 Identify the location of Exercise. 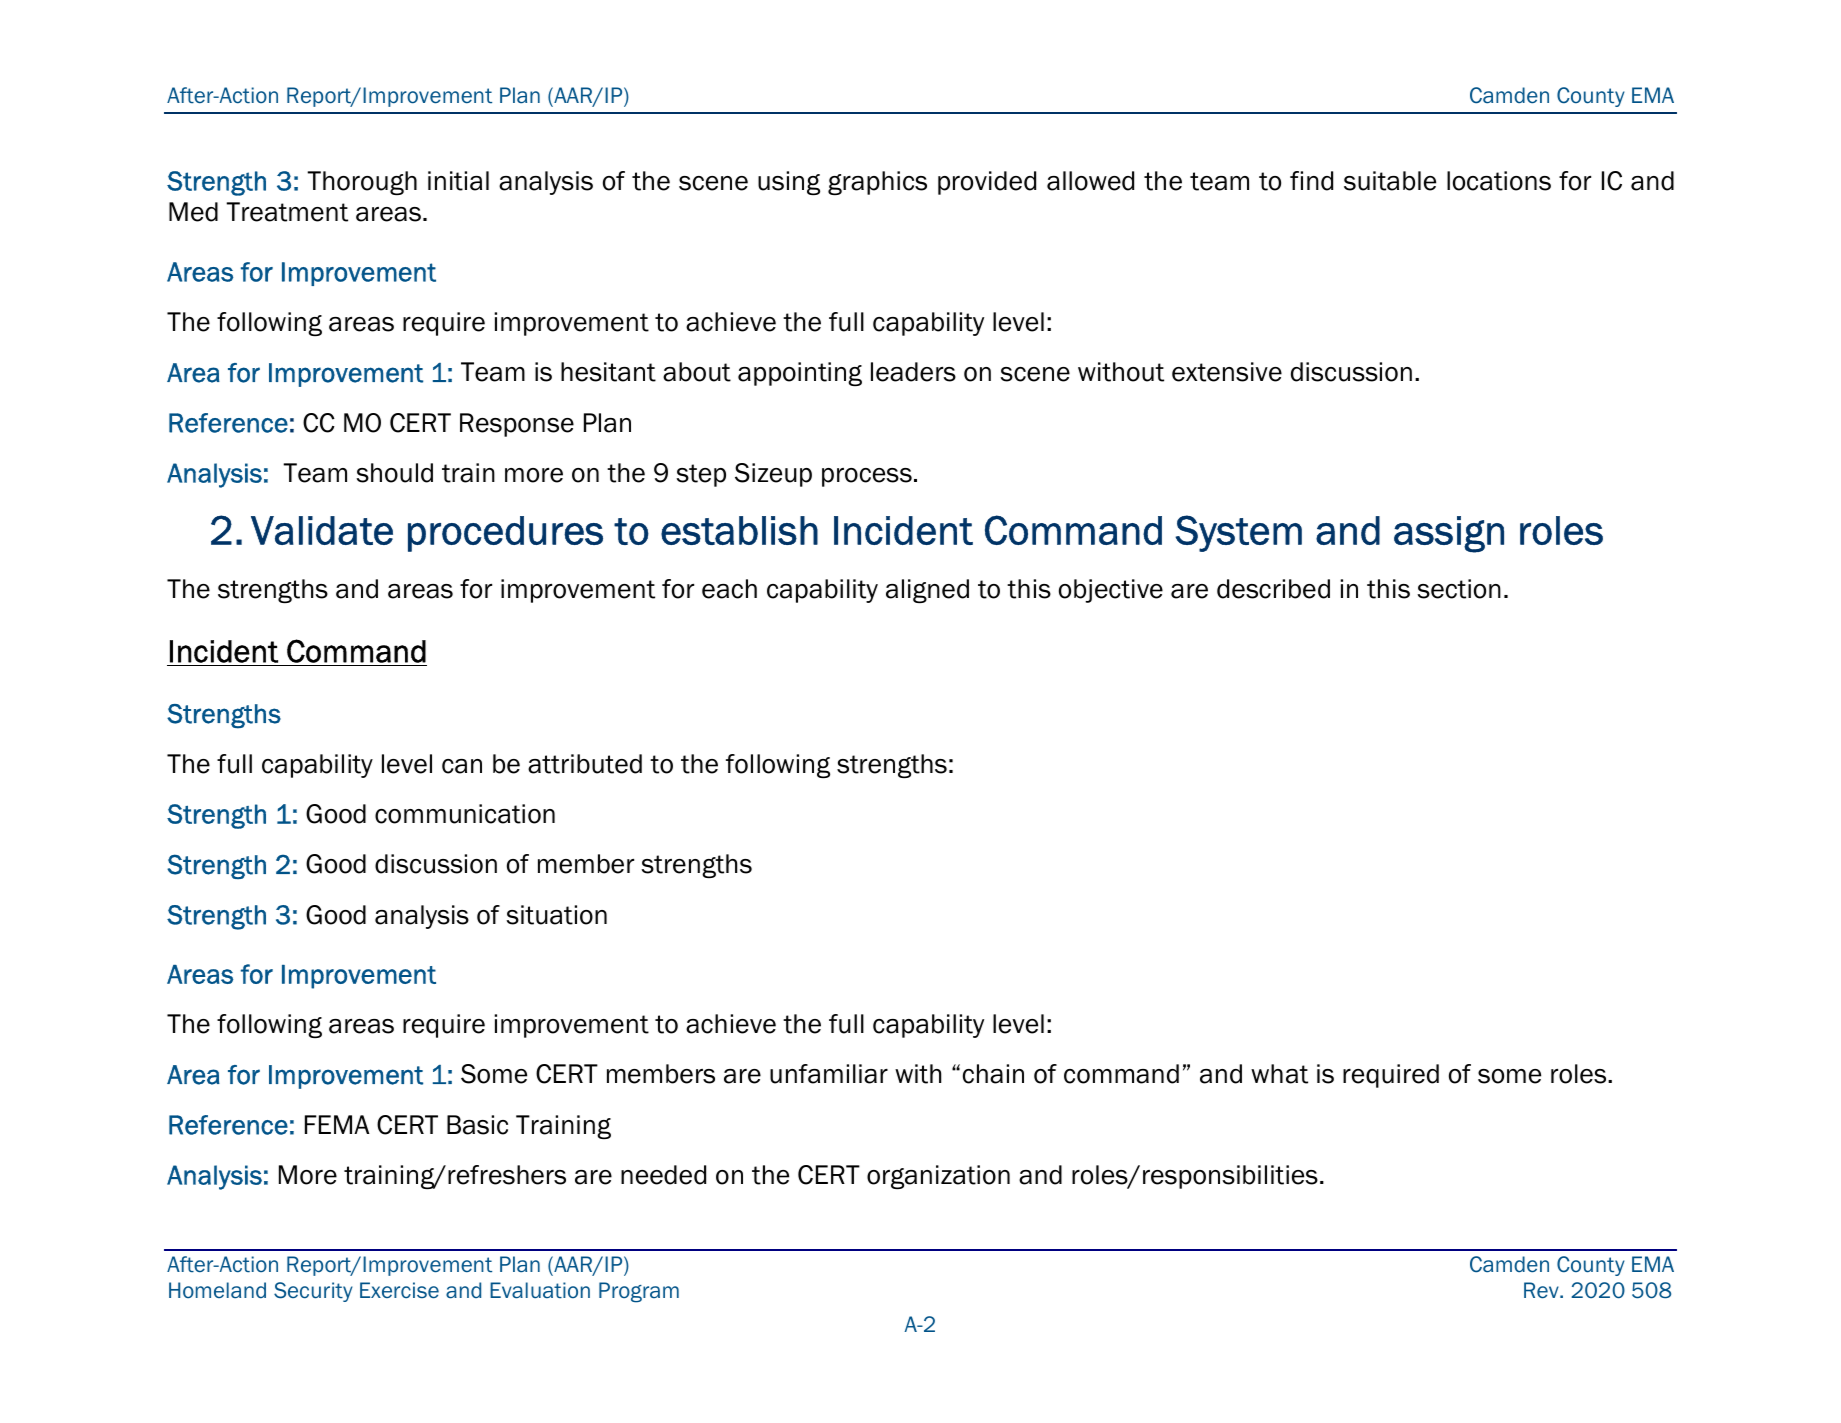
(399, 1290).
